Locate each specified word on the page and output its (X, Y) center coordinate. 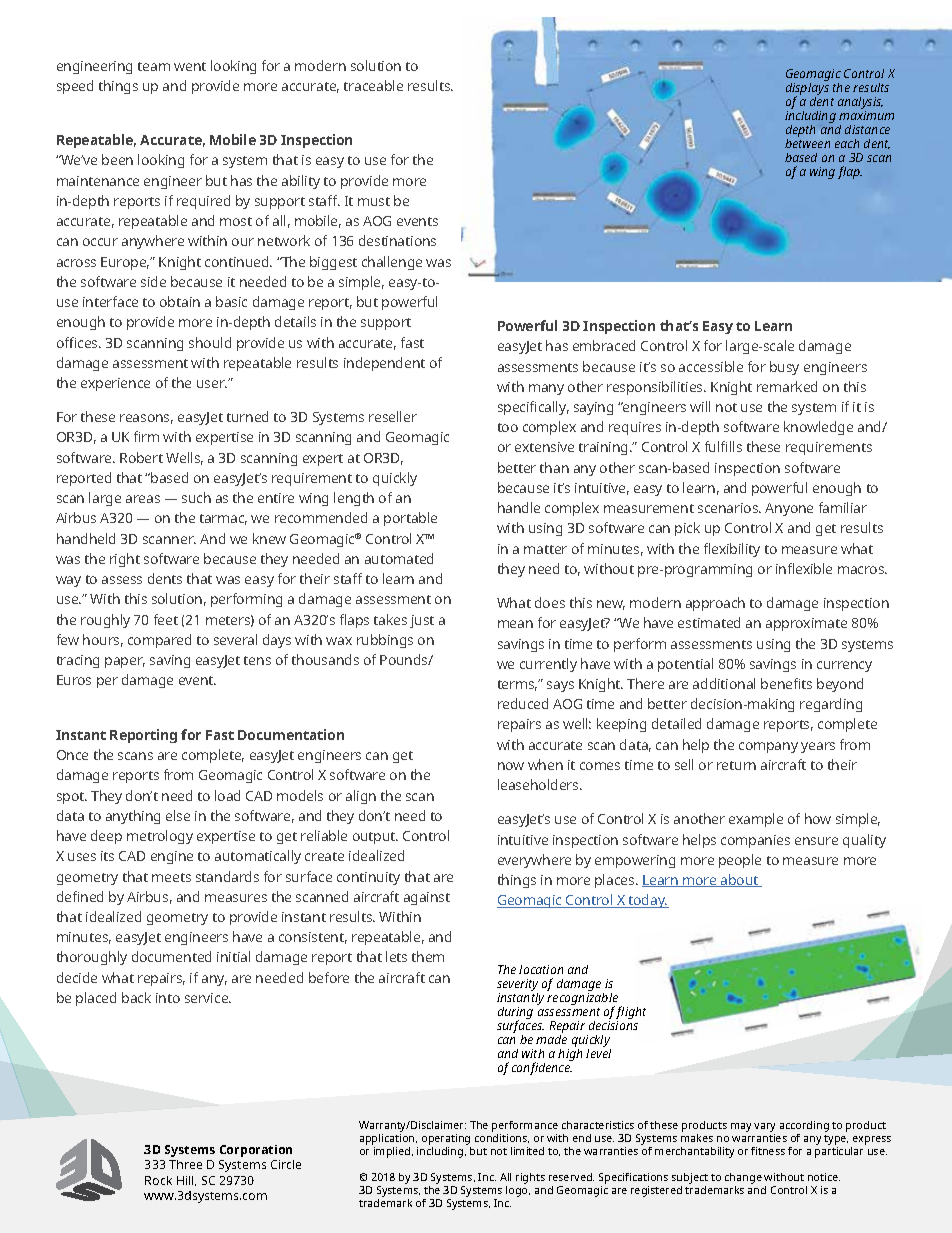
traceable (373, 85)
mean (515, 624)
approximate (806, 624)
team (154, 66)
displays (807, 89)
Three (185, 1164)
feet (166, 619)
